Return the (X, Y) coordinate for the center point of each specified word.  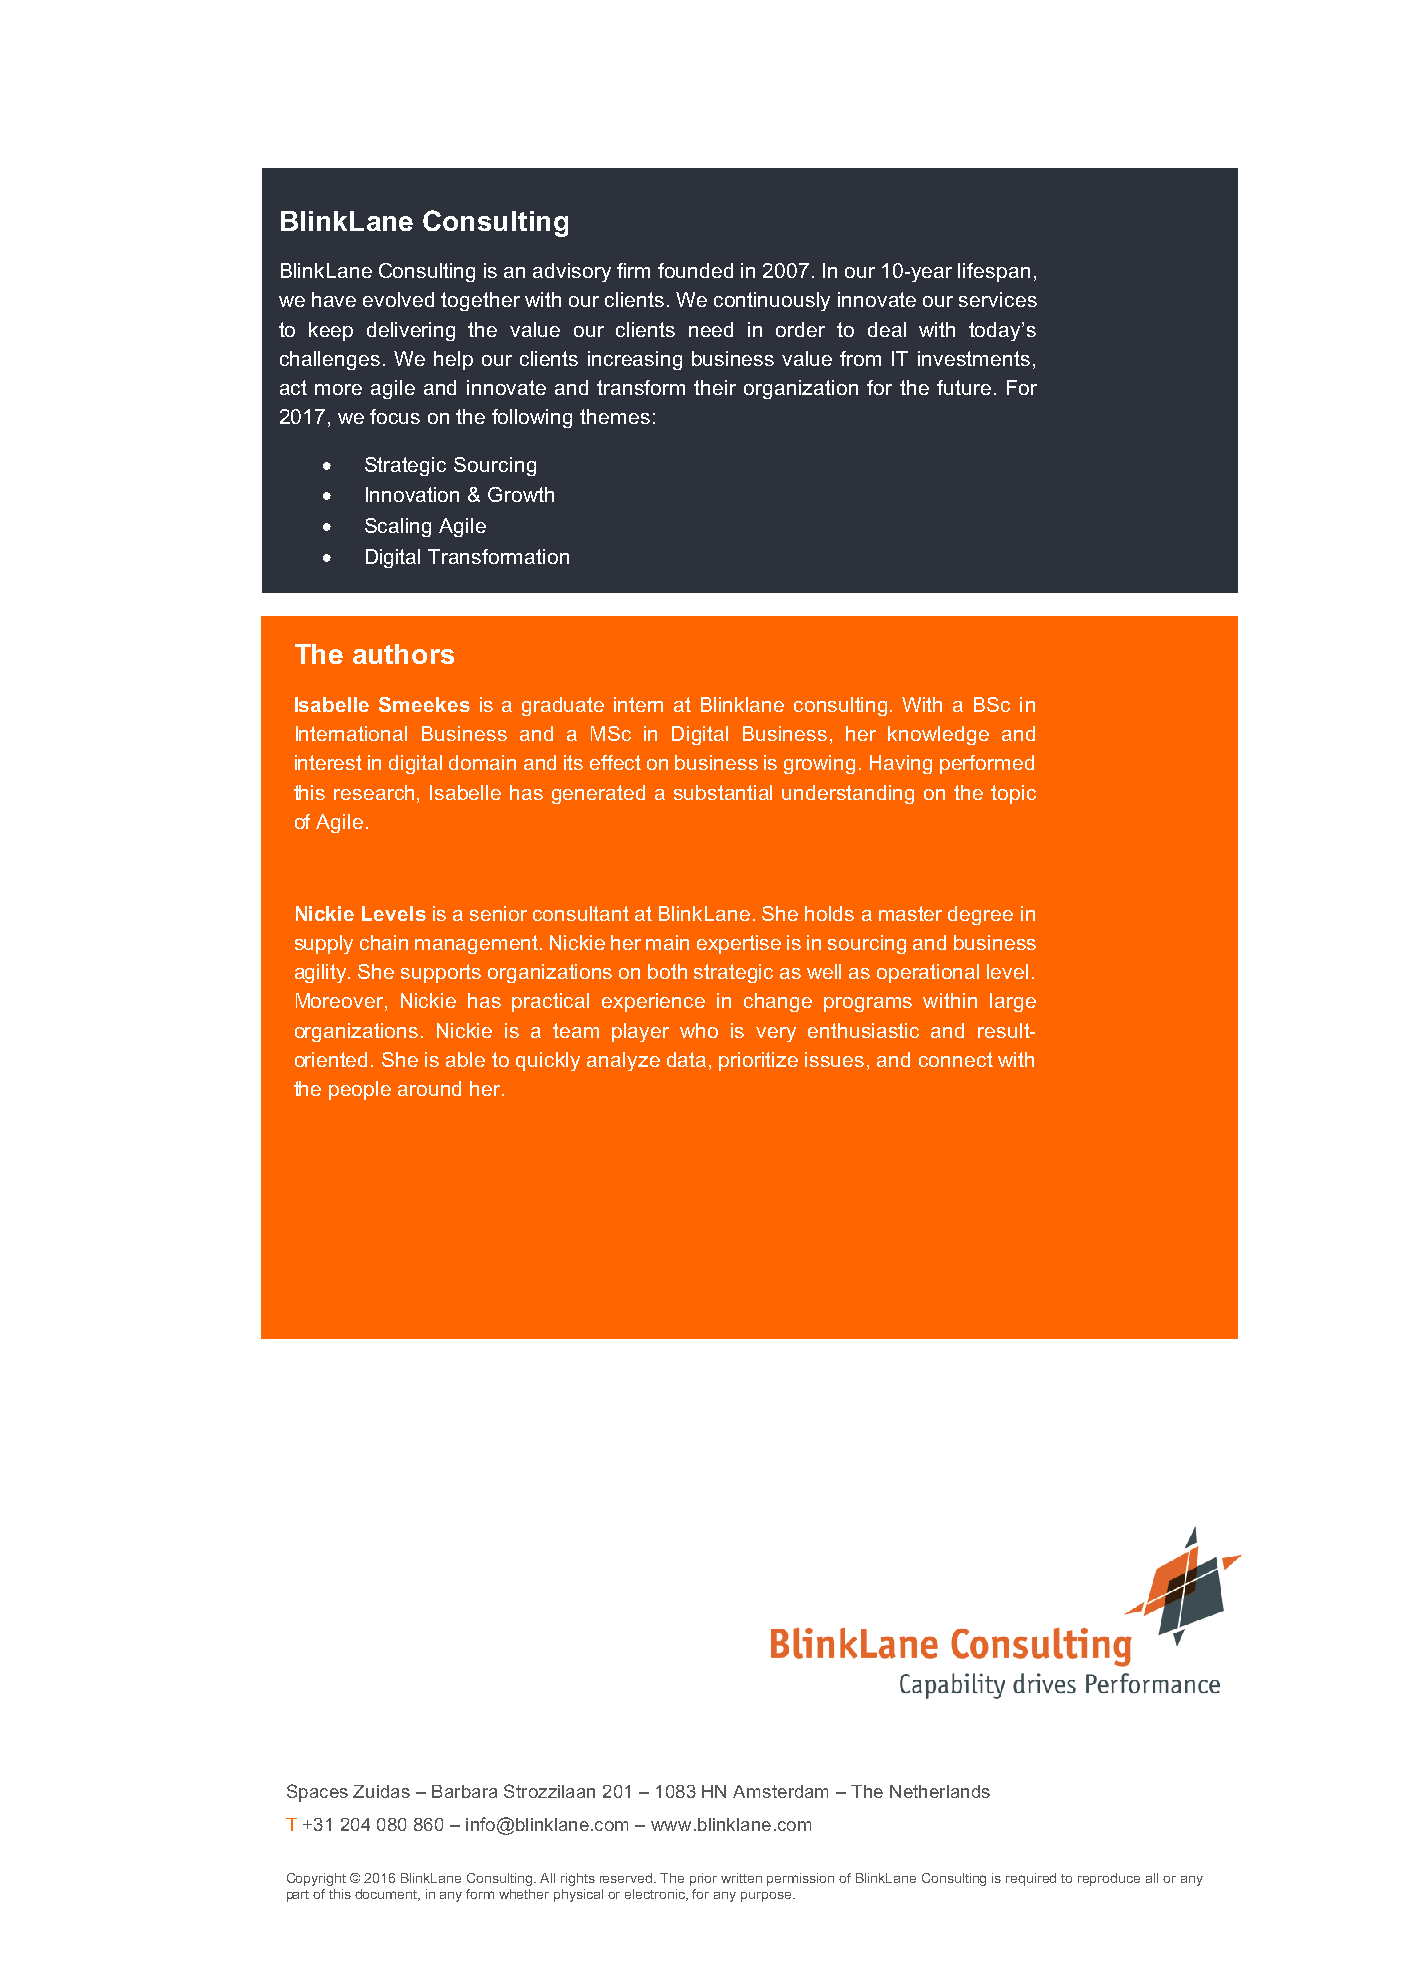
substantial (723, 792)
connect (956, 1059)
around (429, 1088)
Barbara (464, 1791)
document (387, 1895)
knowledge (938, 735)
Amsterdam (780, 1791)
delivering (411, 331)
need (711, 329)
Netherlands (940, 1791)
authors (403, 654)
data (686, 1059)
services (998, 299)
